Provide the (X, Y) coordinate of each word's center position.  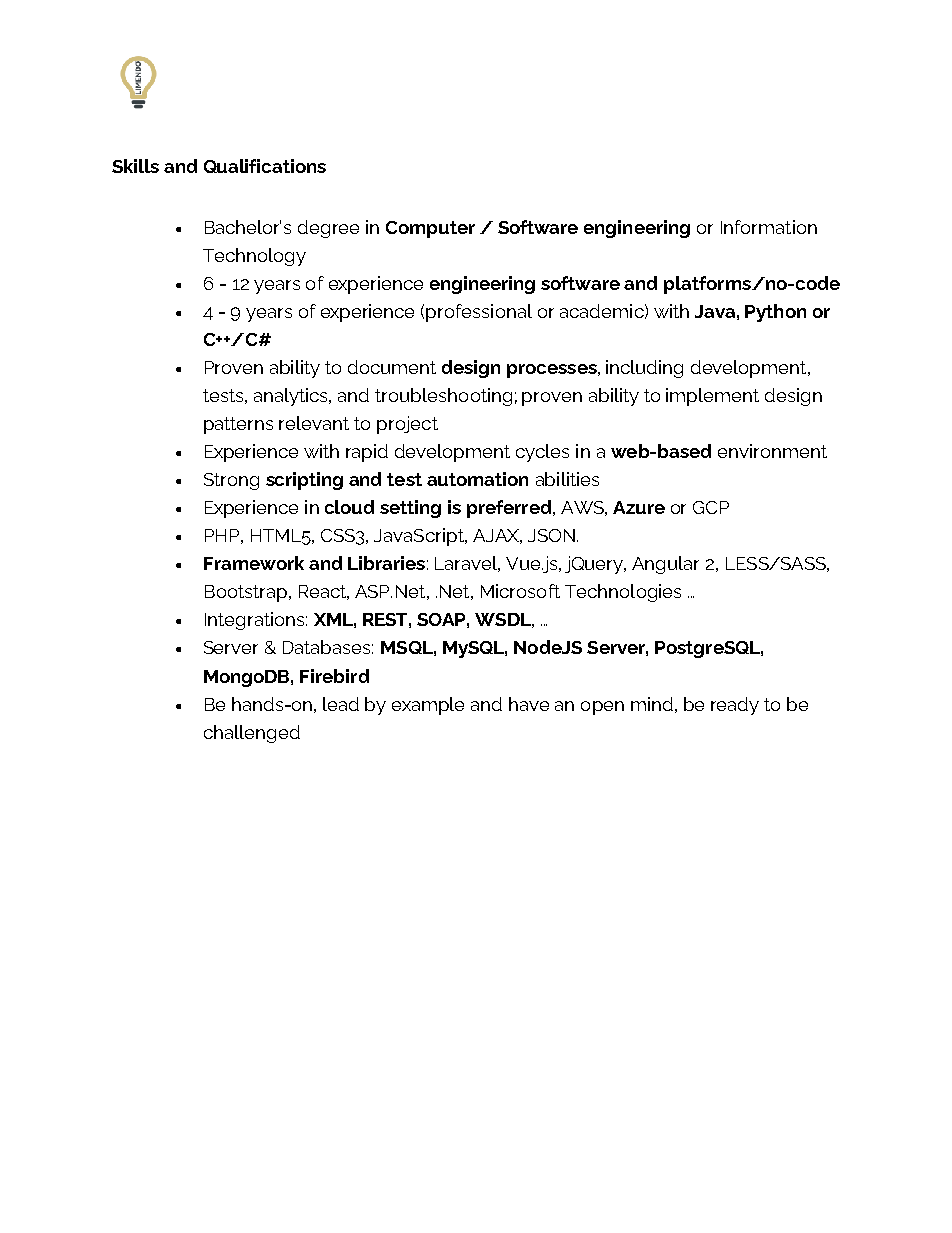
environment (772, 451)
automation (477, 479)
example (428, 706)
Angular (665, 565)
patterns (238, 425)
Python (775, 313)
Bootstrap (246, 593)
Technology (254, 257)
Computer (430, 229)
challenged (252, 734)
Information (769, 227)
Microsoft (520, 591)
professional (479, 313)
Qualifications (265, 166)
